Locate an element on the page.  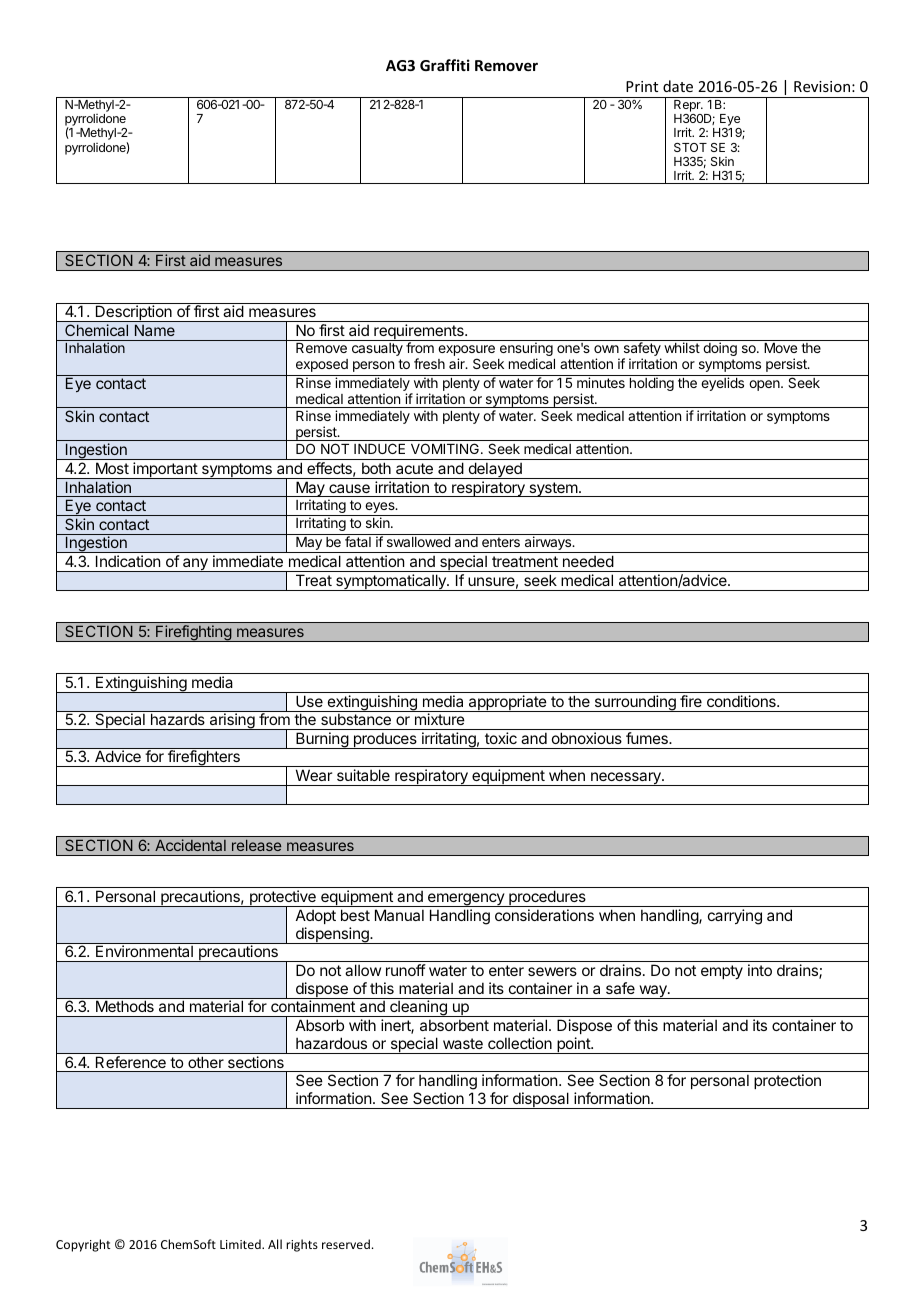
exposure is located at coordinates (466, 352).
